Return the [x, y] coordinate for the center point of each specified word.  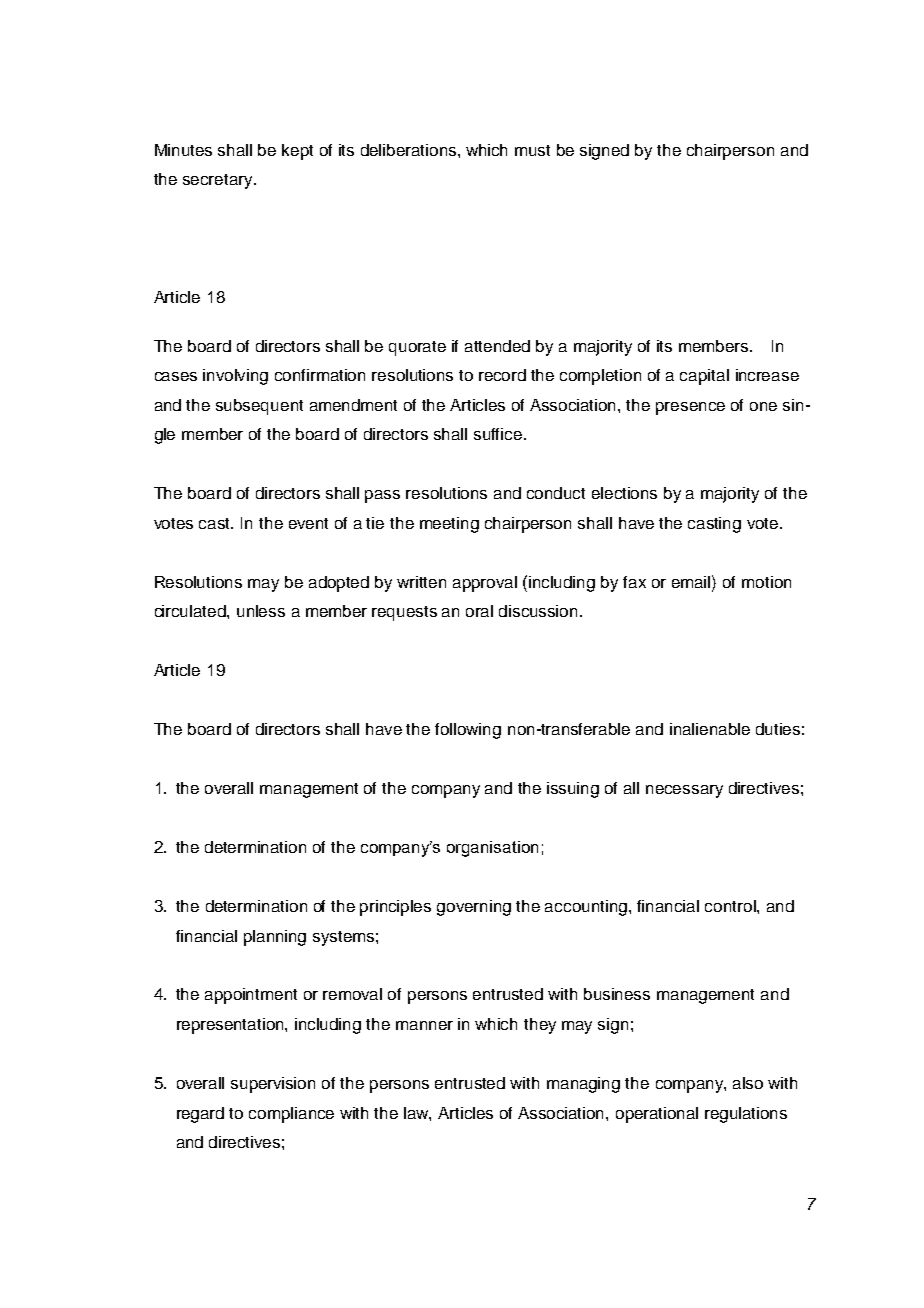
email [692, 581]
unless [261, 611]
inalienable [710, 729]
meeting [449, 525]
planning [275, 938]
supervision [273, 1085]
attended [497, 346]
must [532, 150]
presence [690, 408]
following [468, 731]
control [731, 906]
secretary [219, 181]
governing [474, 908]
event [308, 523]
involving [235, 377]
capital [704, 377]
